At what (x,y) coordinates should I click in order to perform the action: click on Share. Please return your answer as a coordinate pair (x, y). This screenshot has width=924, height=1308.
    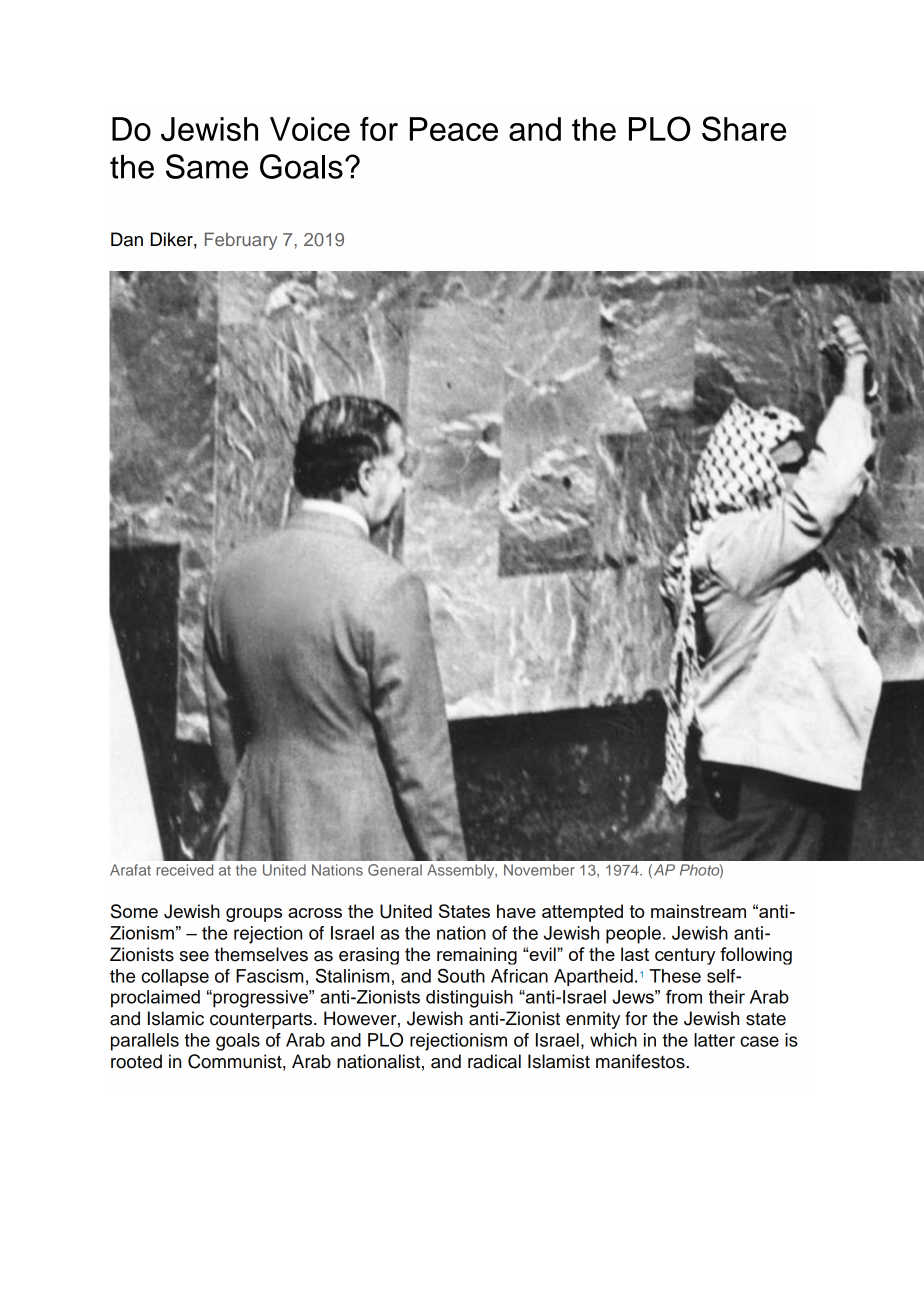
    Looking at the image, I should click on (744, 129).
